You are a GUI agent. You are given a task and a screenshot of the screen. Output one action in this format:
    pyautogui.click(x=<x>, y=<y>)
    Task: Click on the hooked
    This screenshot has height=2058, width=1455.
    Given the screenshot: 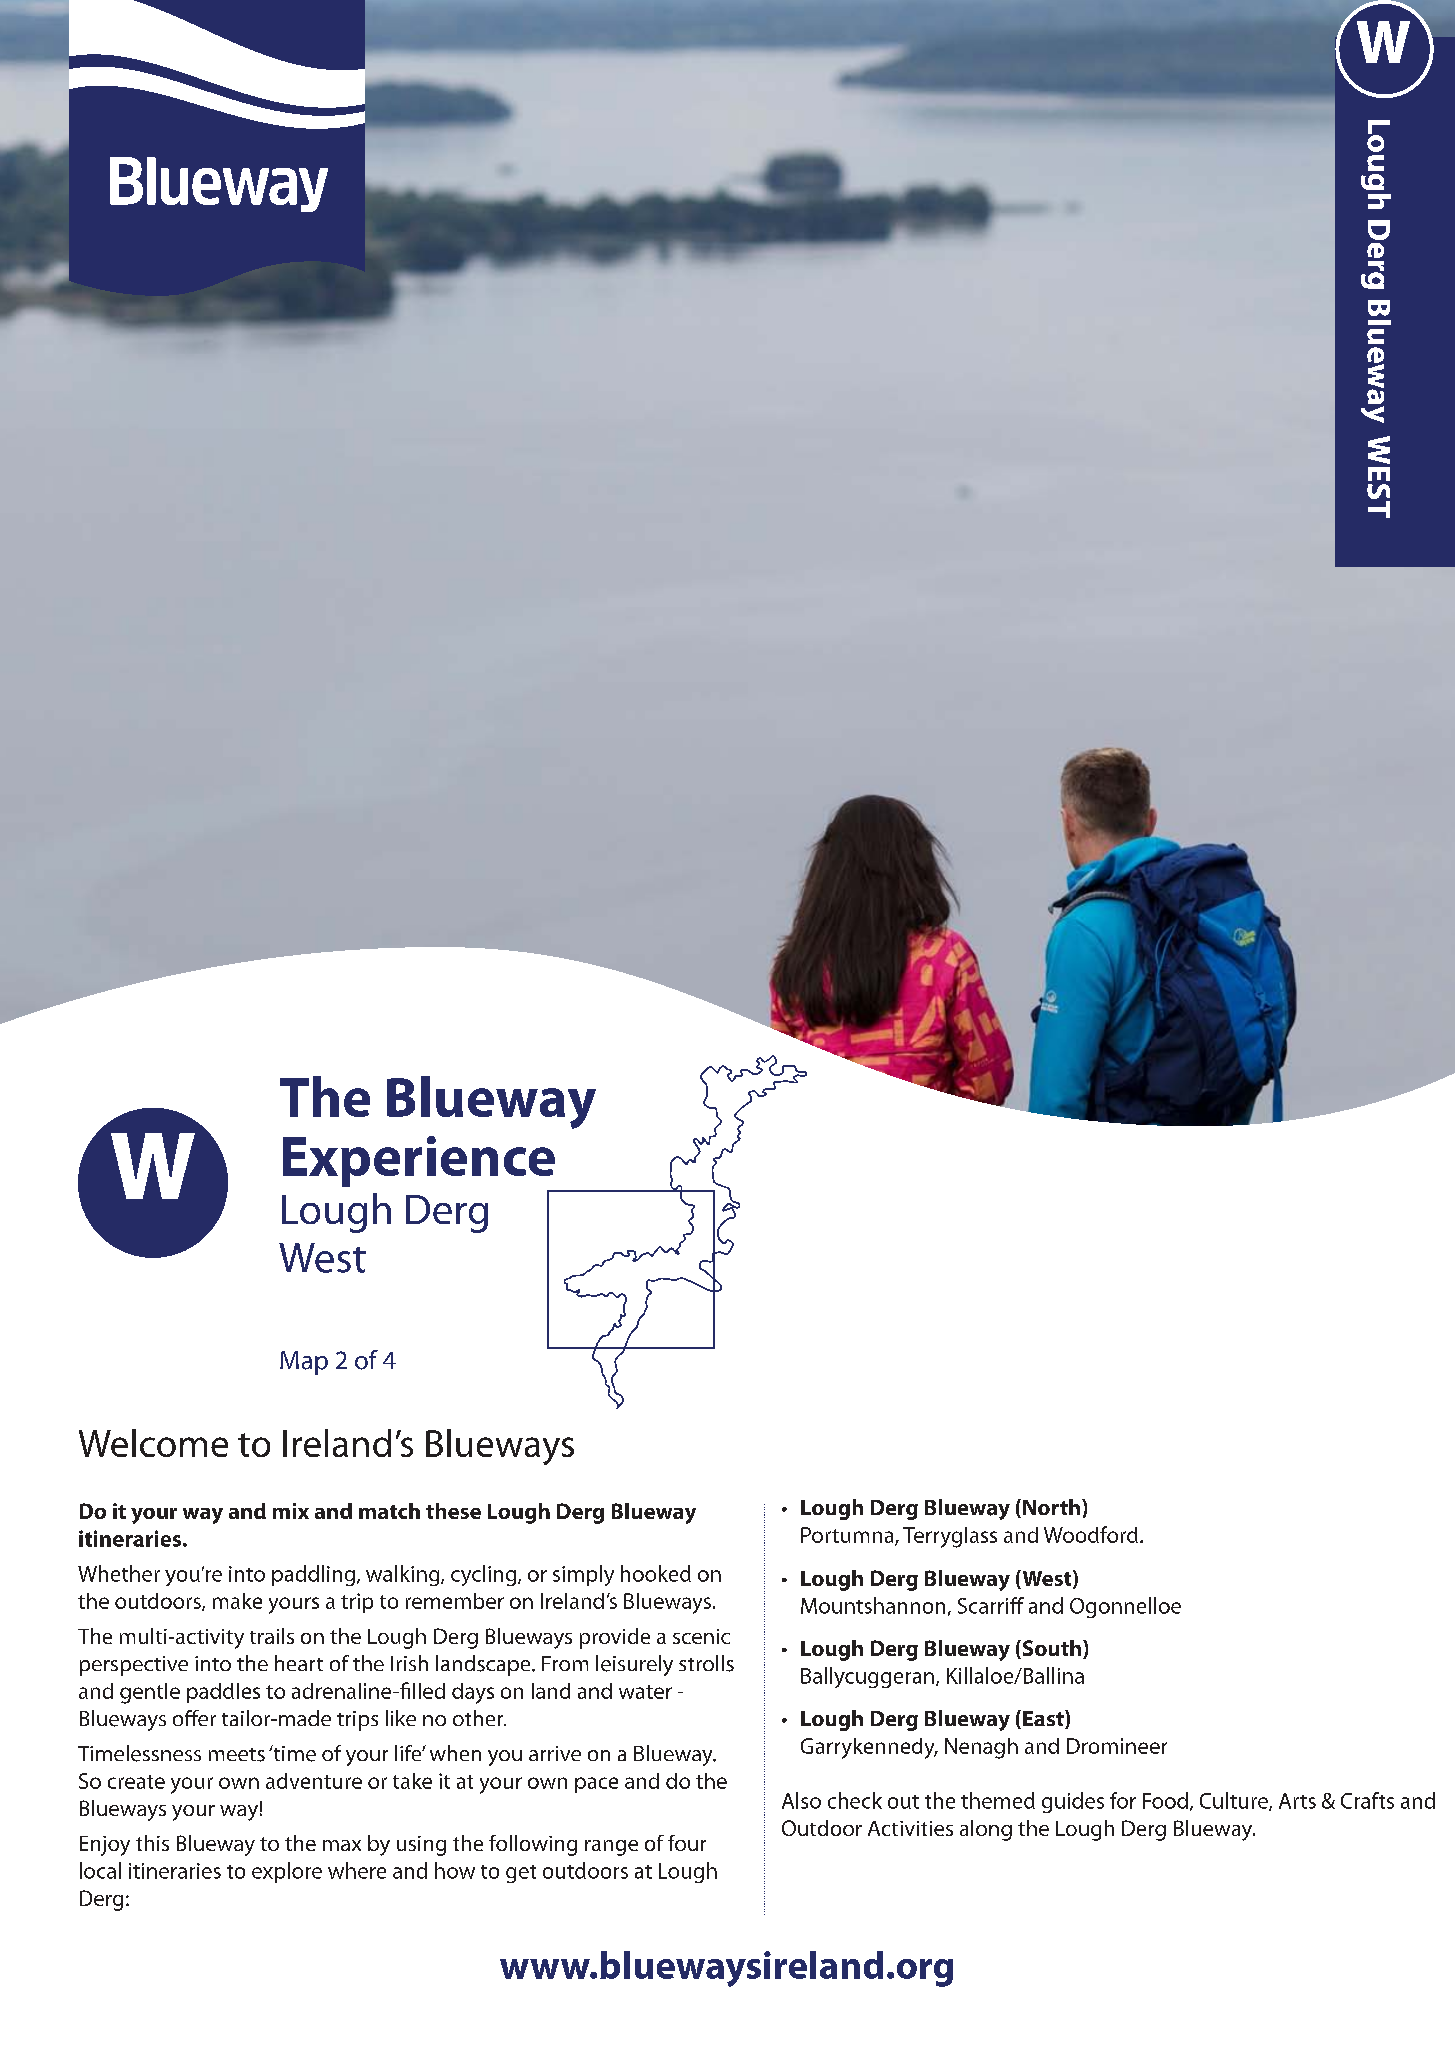 What is the action you would take?
    pyautogui.click(x=656, y=1573)
